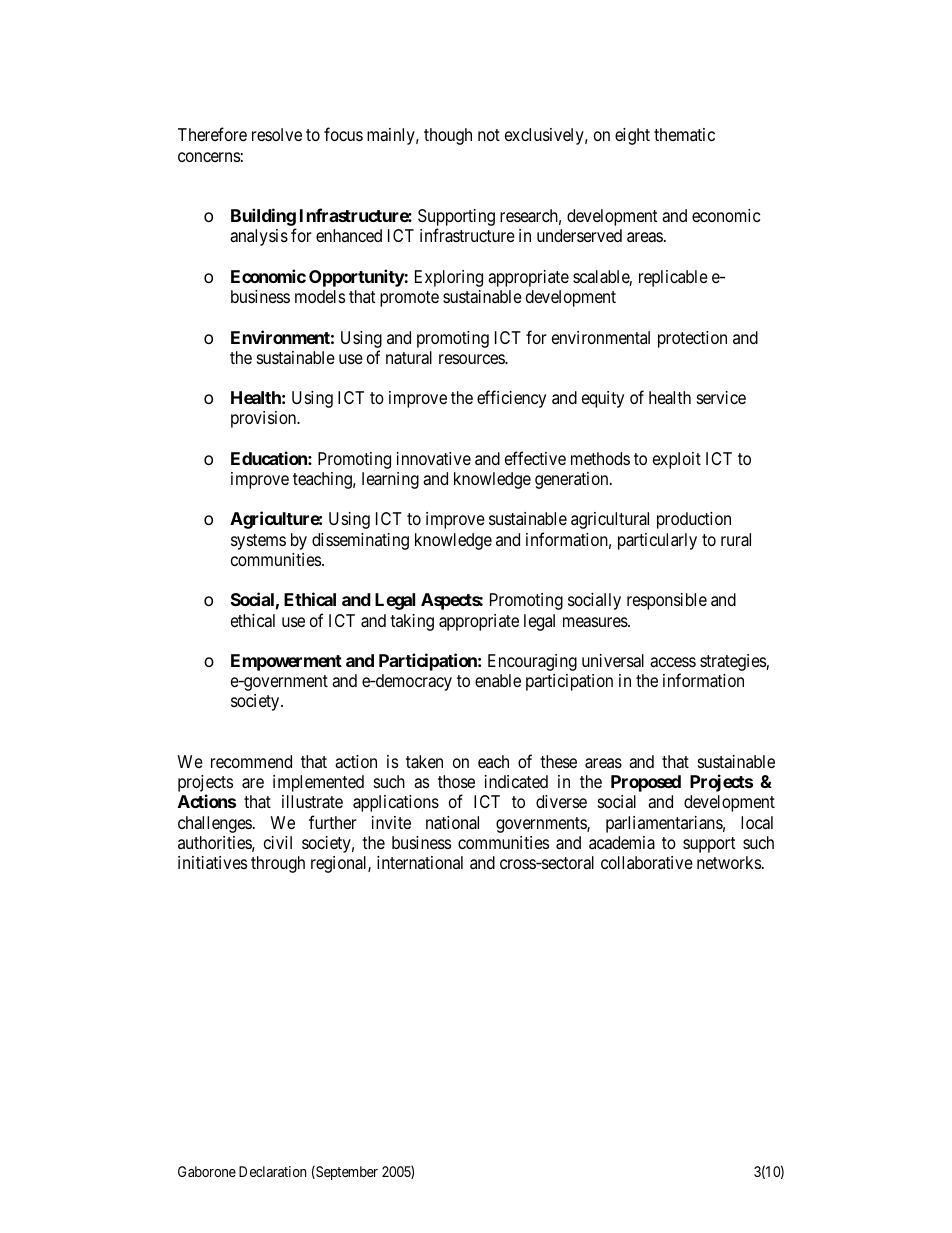 The width and height of the image is (952, 1233). I want to click on though, so click(448, 136).
